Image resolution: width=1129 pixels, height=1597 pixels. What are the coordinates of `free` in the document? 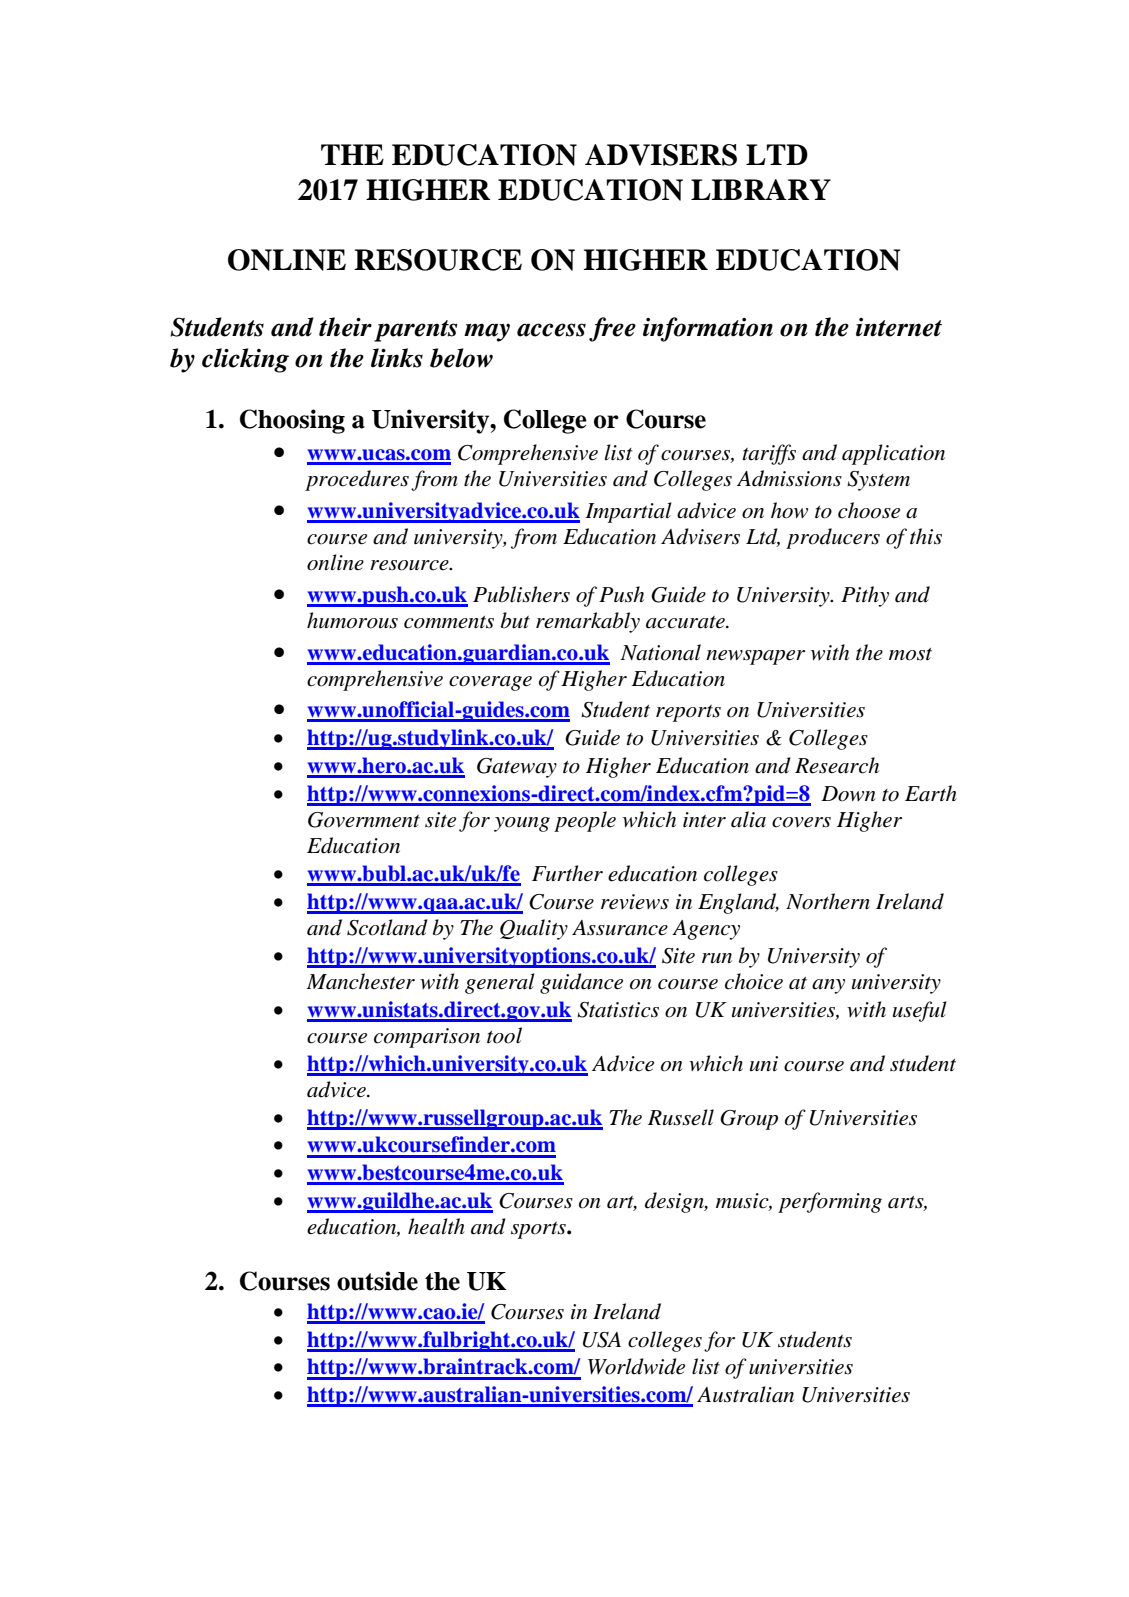 It's located at (612, 329).
